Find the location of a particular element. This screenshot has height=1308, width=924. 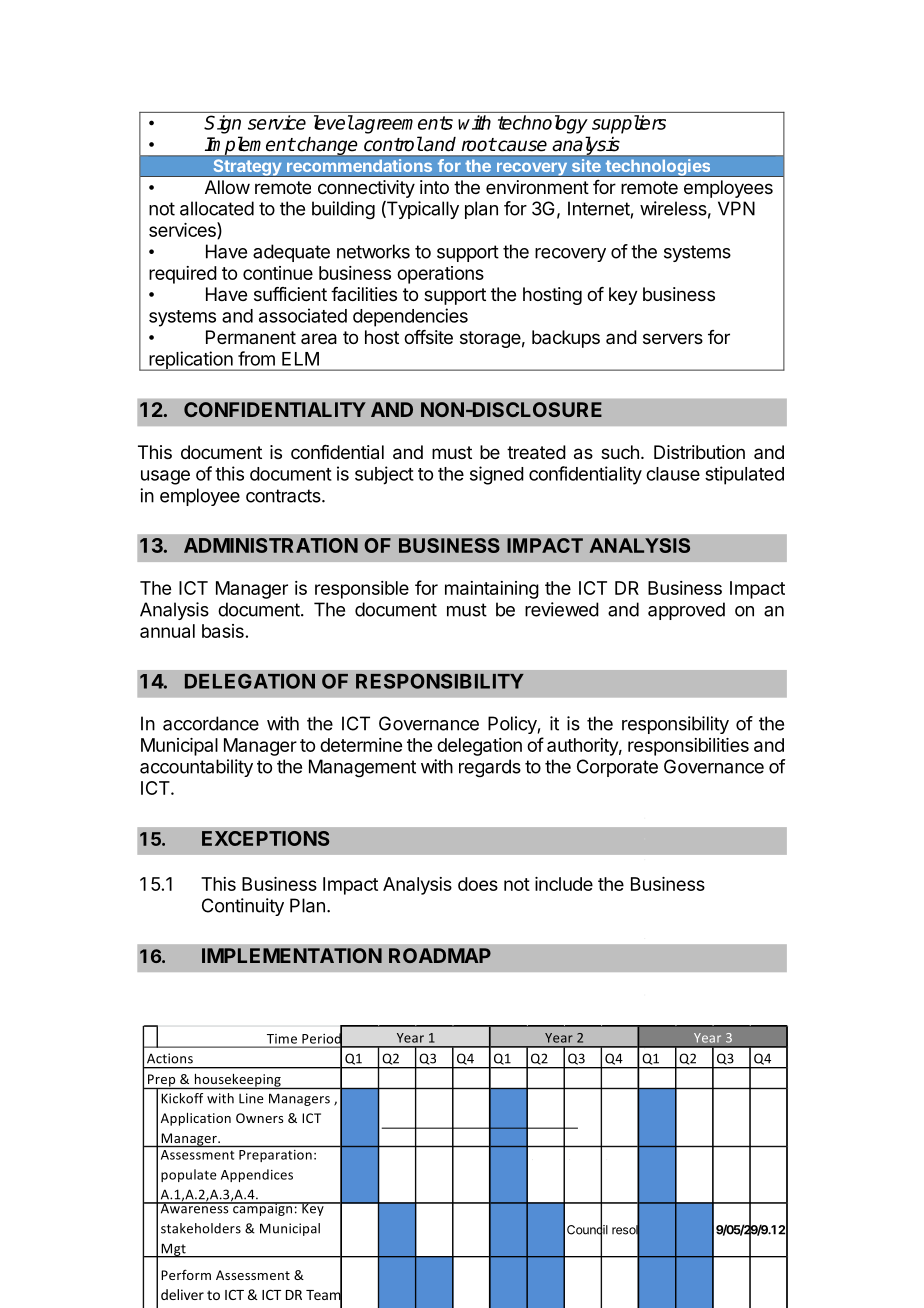

Allow is located at coordinates (227, 187).
